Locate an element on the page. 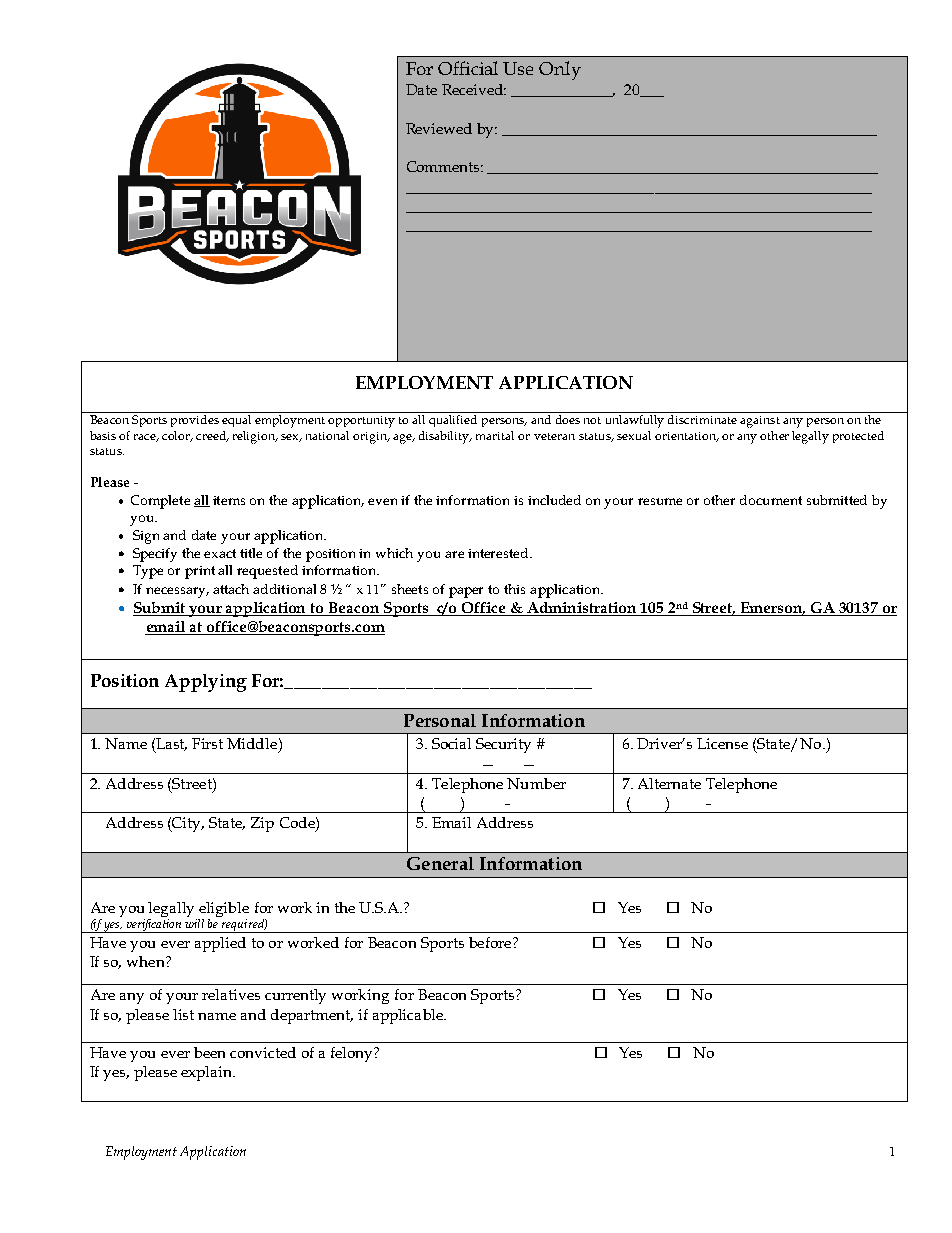 The image size is (952, 1233). Only is located at coordinates (560, 70).
